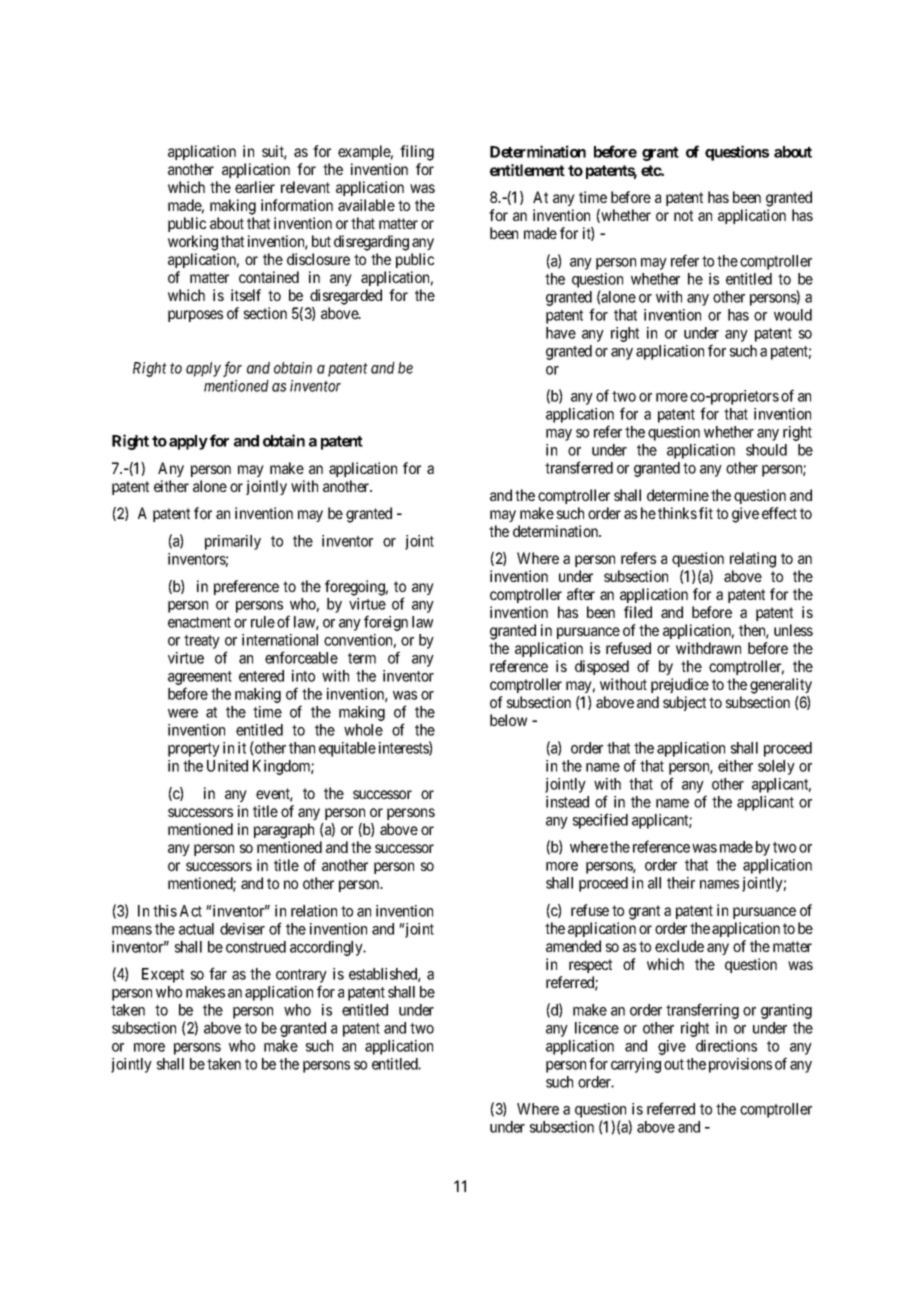  I want to click on primarily, so click(233, 542).
